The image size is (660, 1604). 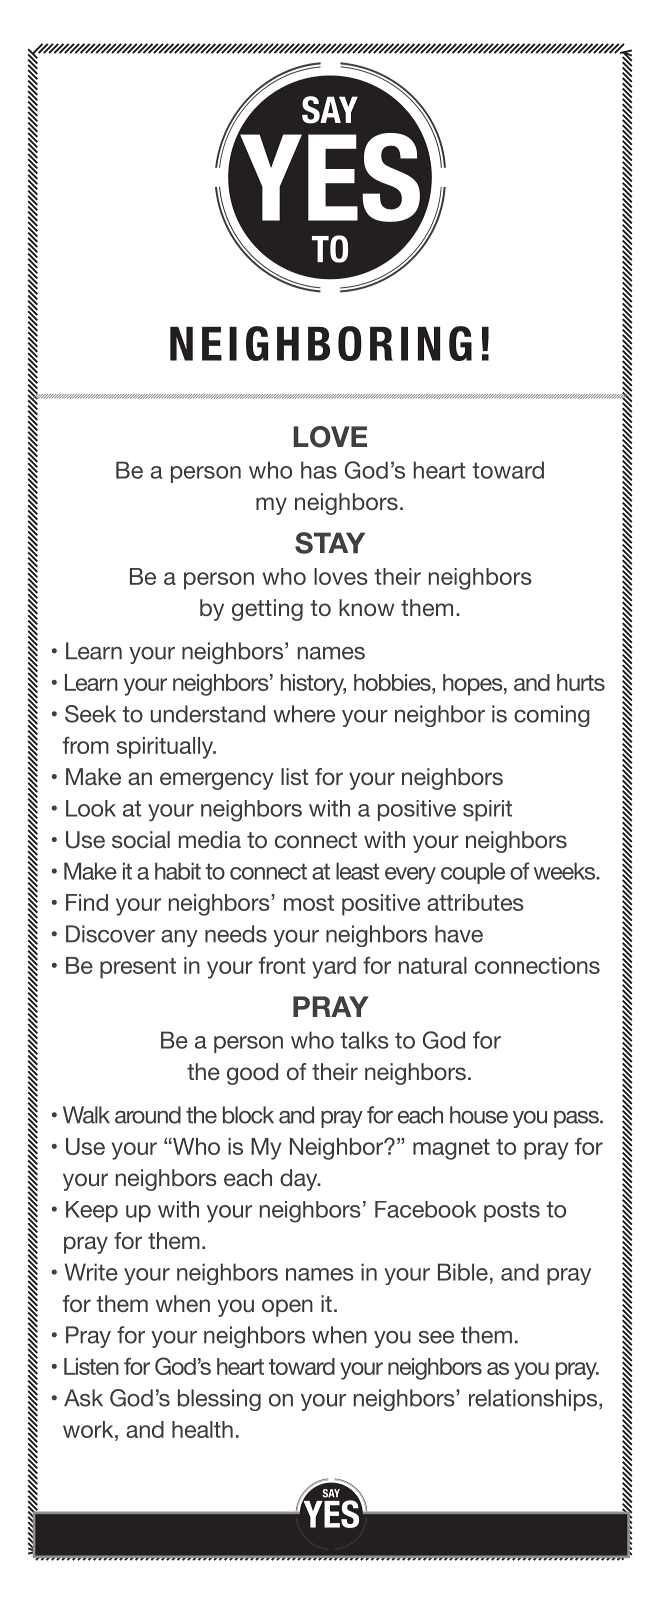 What do you see at coordinates (313, 685) in the document?
I see `history` at bounding box center [313, 685].
